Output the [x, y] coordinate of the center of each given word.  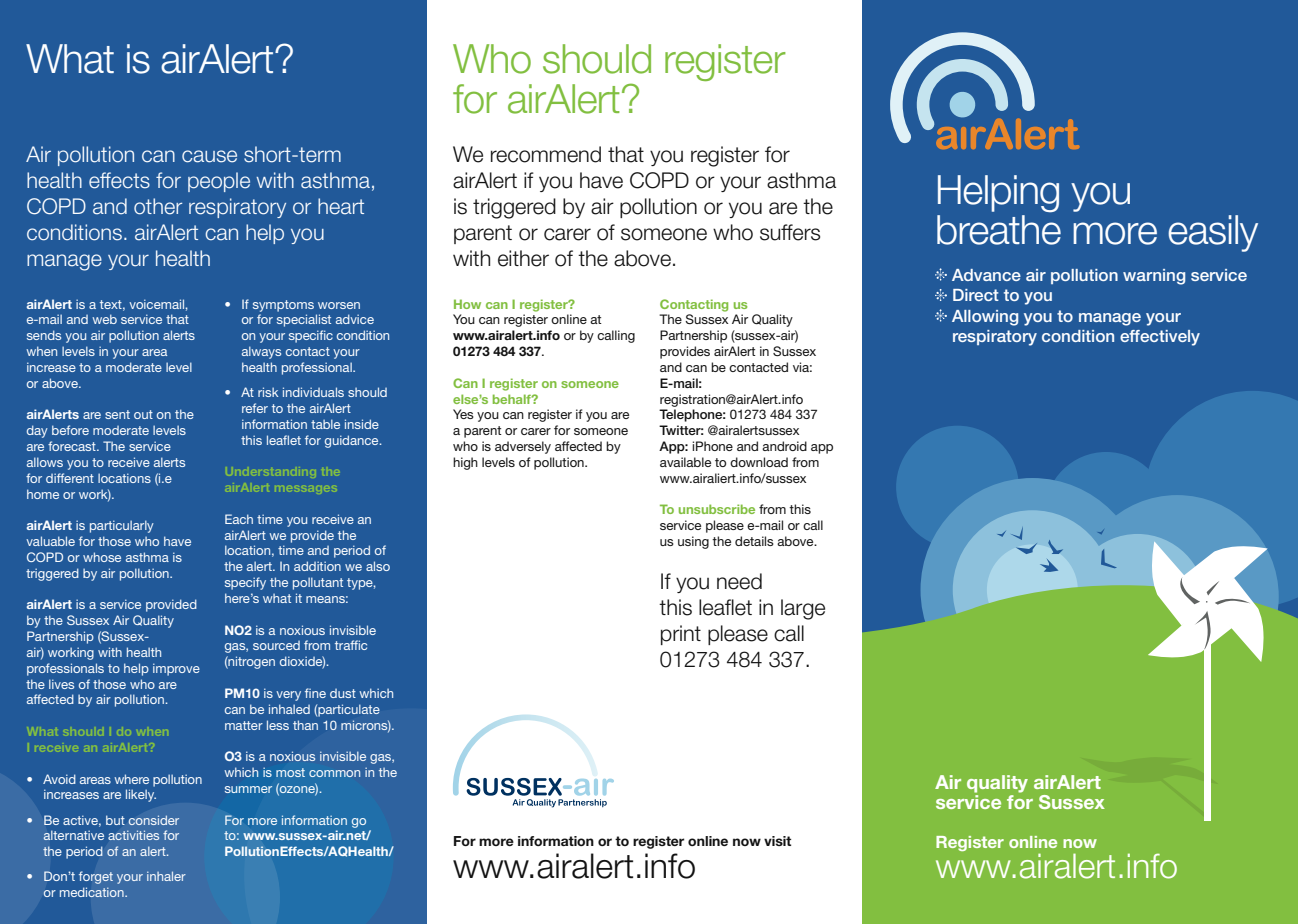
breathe [999, 230]
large [803, 609]
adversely [523, 447]
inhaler [166, 876]
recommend [546, 154]
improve [176, 669]
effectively [1160, 338]
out [143, 414]
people [219, 182]
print [681, 635]
